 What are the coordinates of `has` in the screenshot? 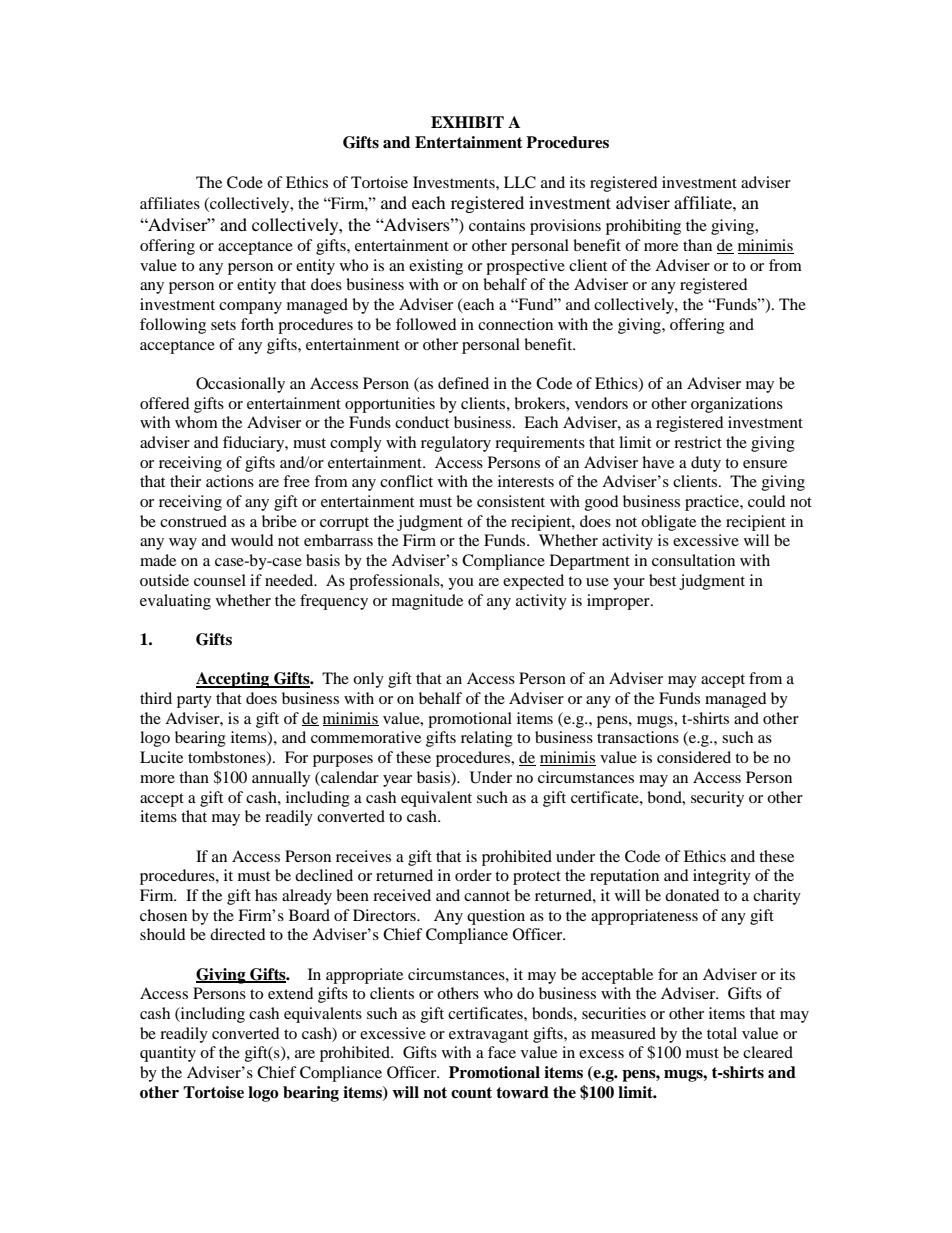 It's located at (266, 895).
